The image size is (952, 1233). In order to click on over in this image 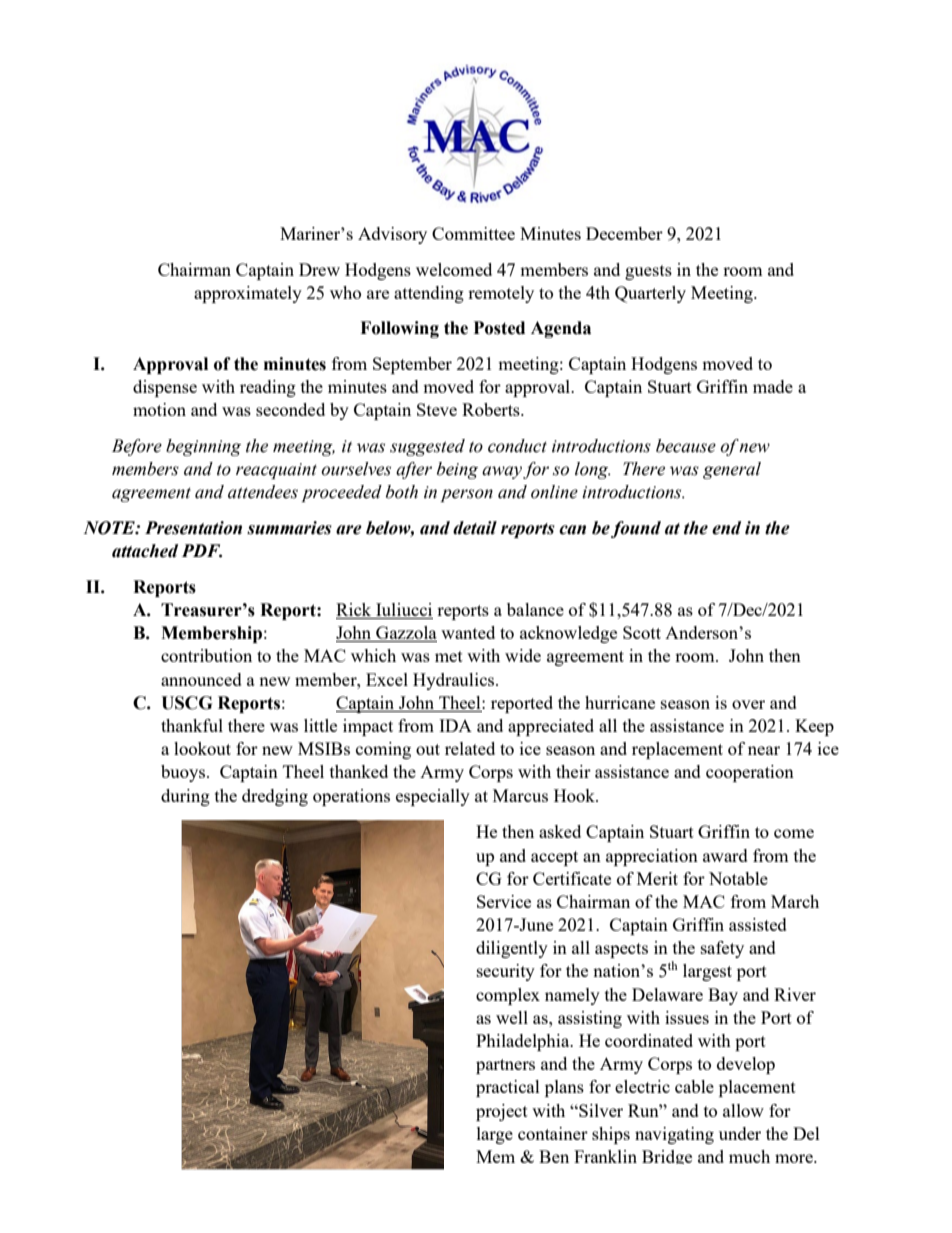, I will do `click(748, 704)`.
